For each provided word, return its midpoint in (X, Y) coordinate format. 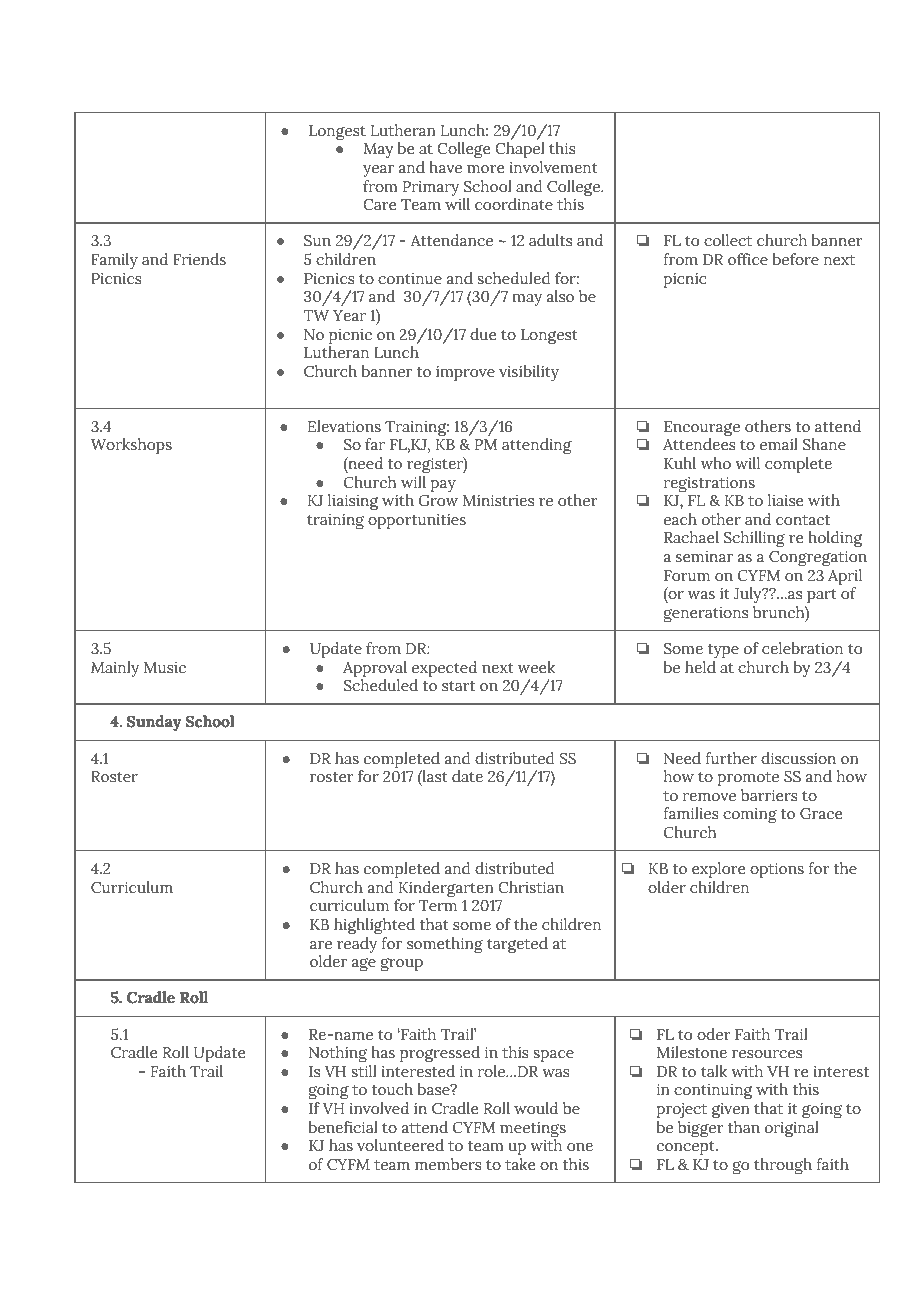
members (448, 1164)
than (744, 1127)
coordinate (514, 204)
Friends (199, 259)
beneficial (343, 1127)
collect (728, 240)
